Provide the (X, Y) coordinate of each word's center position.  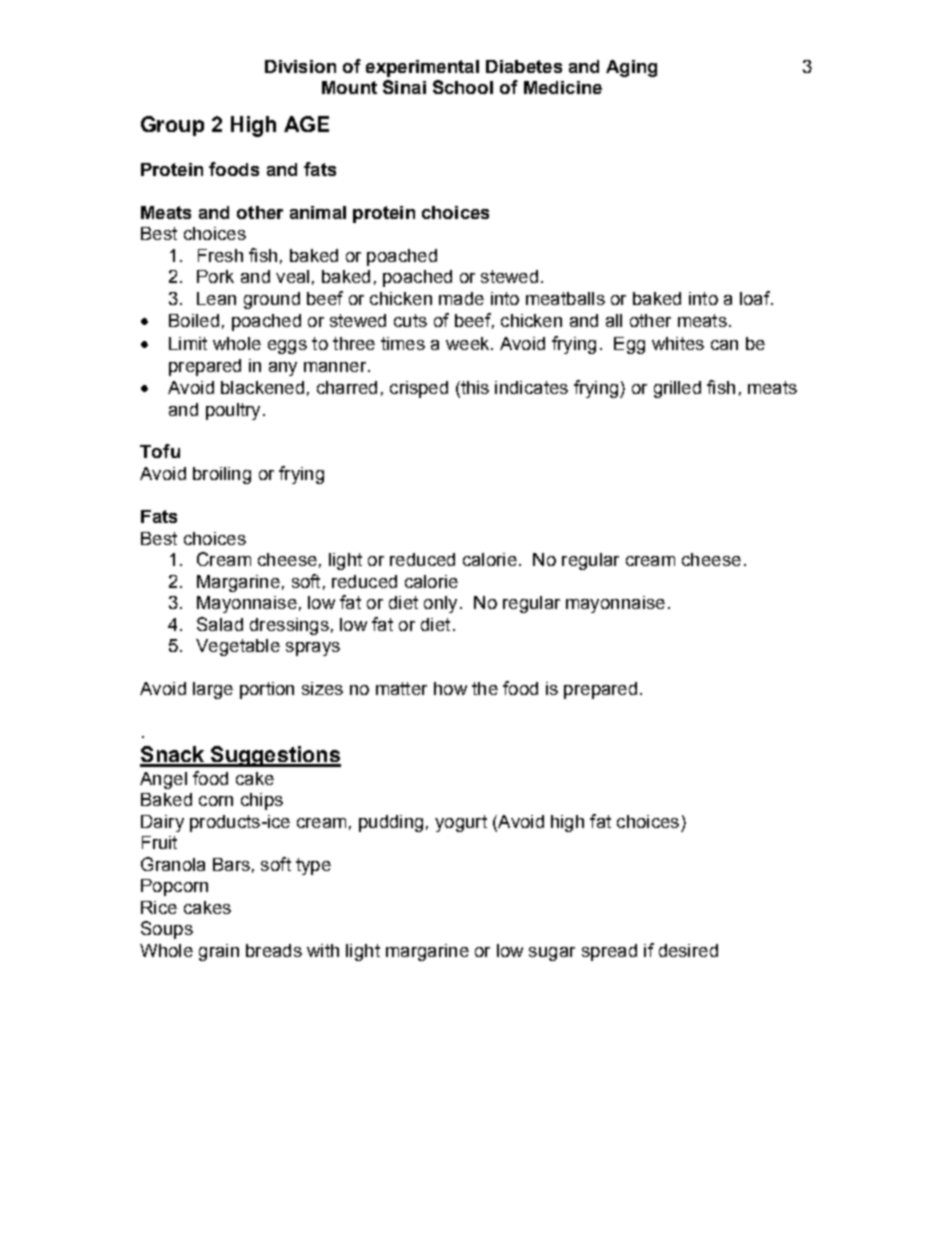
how (450, 688)
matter (401, 688)
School (463, 87)
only (440, 604)
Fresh (220, 255)
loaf (756, 298)
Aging (631, 68)
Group (172, 126)
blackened (262, 387)
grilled (677, 389)
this (474, 389)
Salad (220, 624)
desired (688, 950)
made (461, 298)
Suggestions (274, 756)
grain (219, 952)
